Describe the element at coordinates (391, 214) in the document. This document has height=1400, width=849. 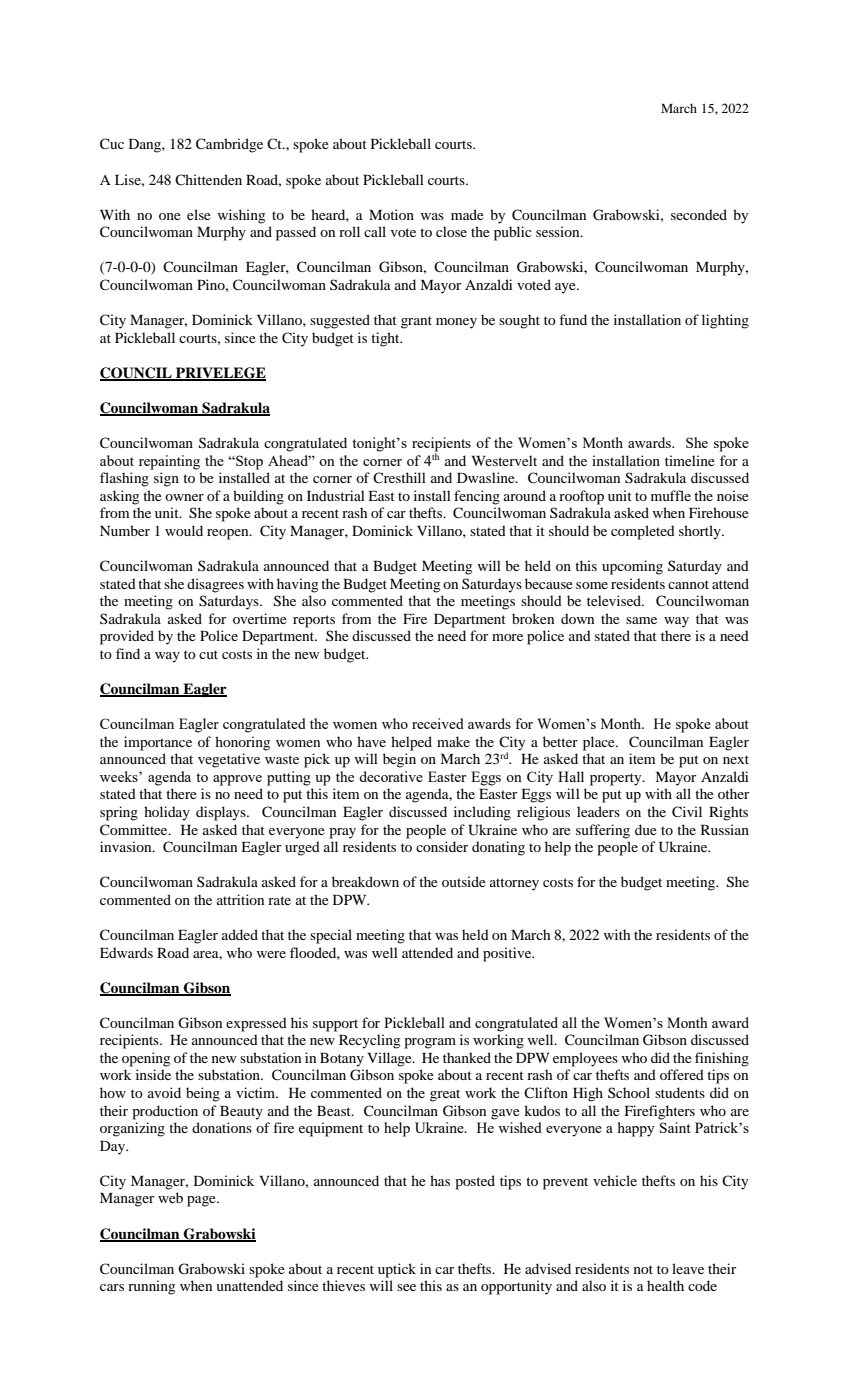
I see `Motion` at that location.
